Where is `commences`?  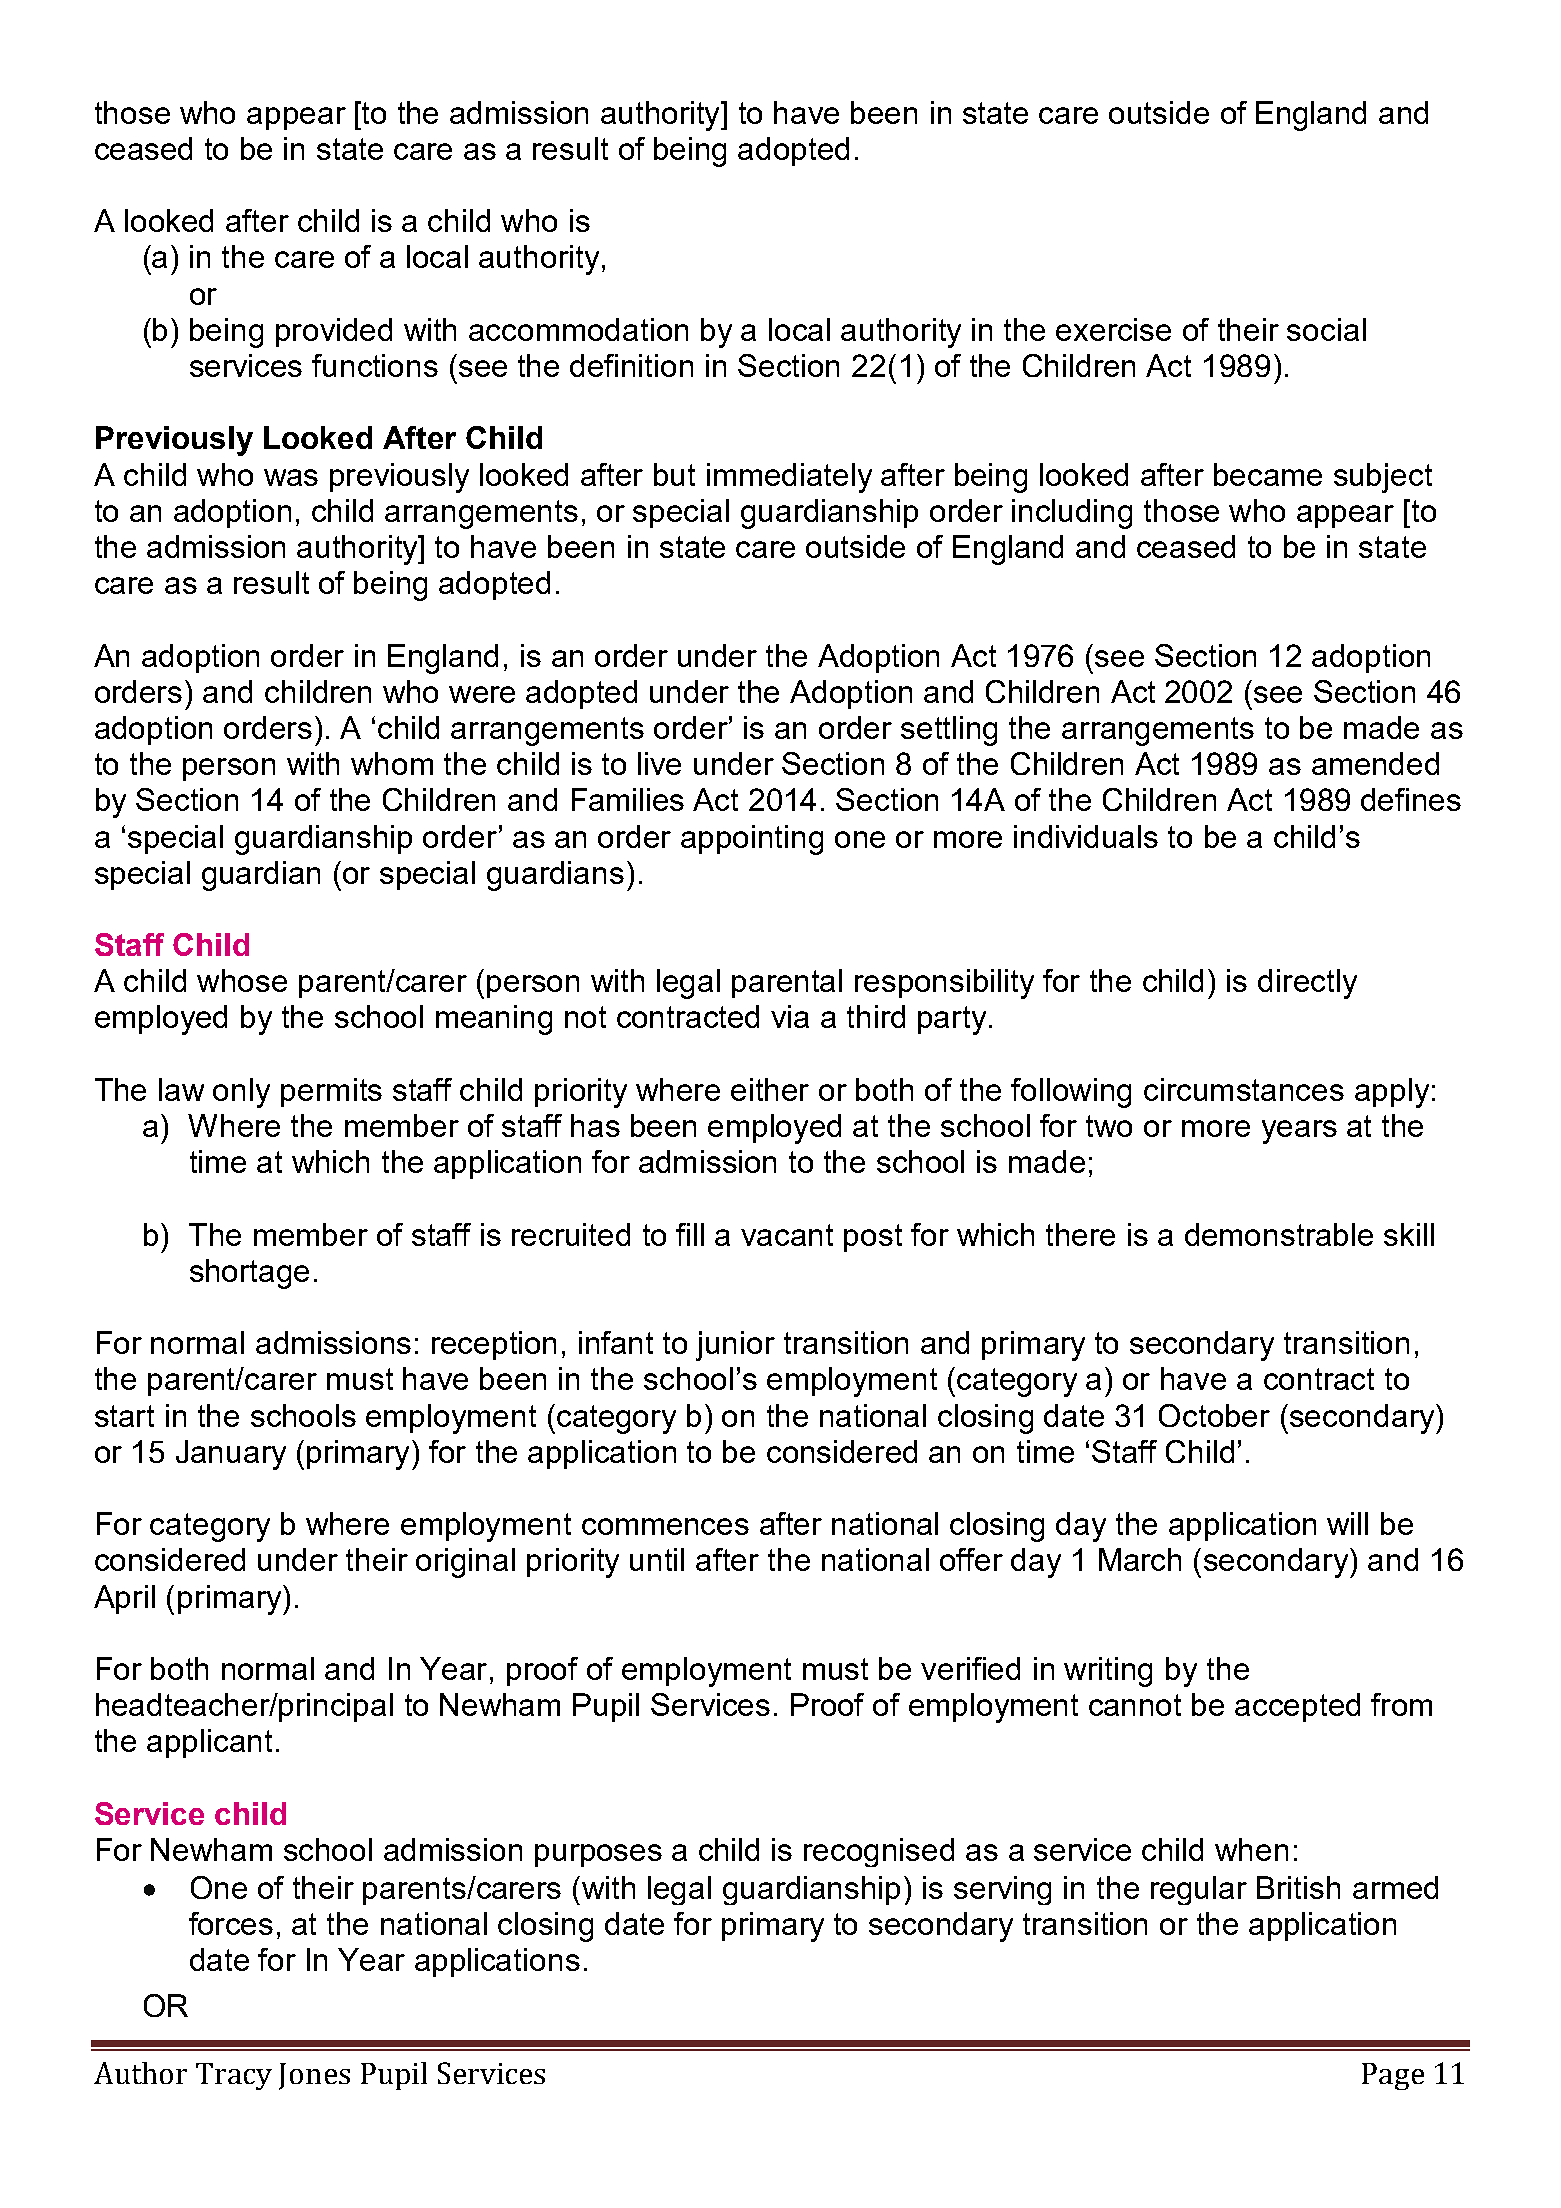
commences is located at coordinates (665, 1526).
